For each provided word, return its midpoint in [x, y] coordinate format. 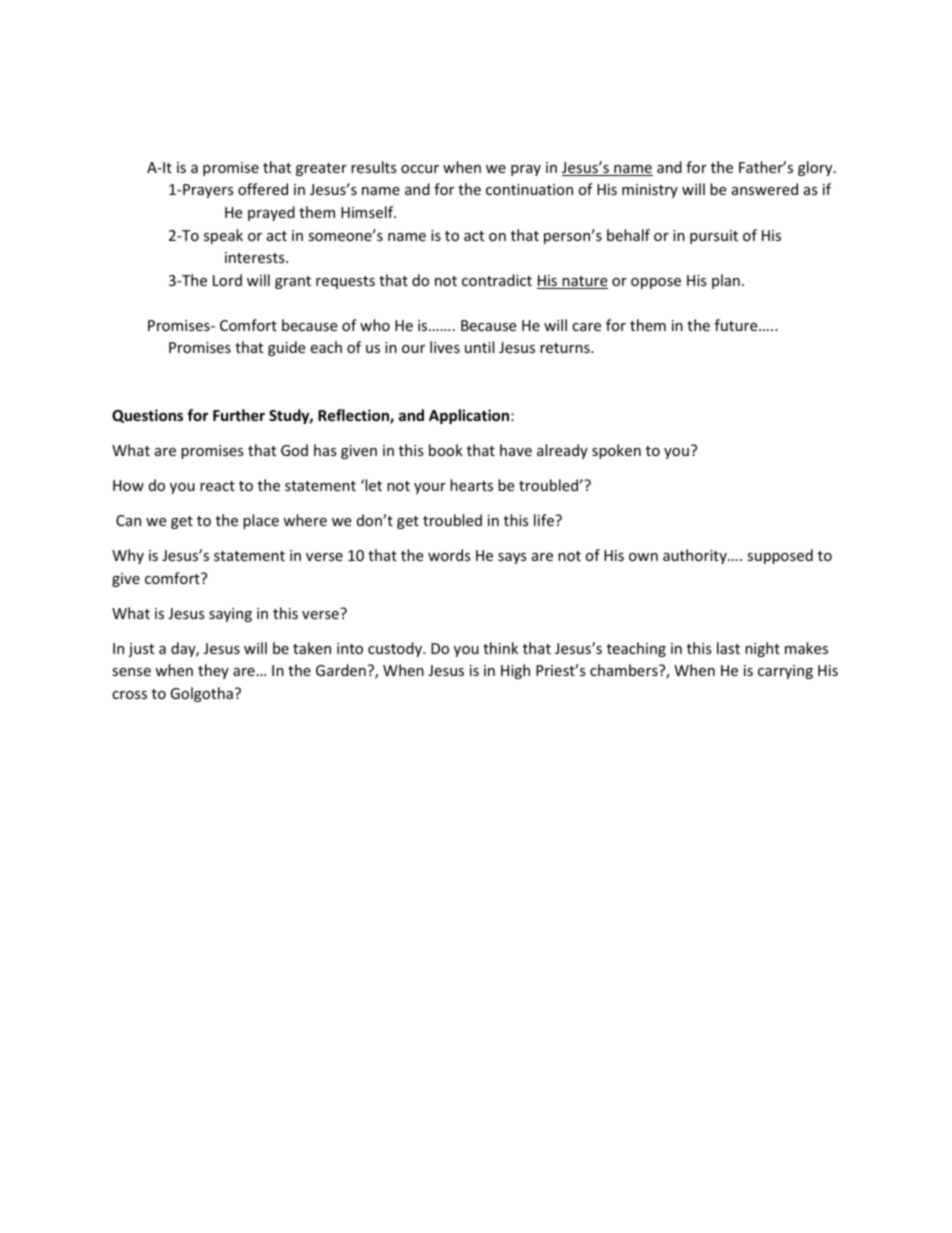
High [515, 671]
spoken [616, 451]
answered [765, 189]
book [446, 450]
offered [263, 189]
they [213, 671]
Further [239, 415]
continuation [529, 189]
